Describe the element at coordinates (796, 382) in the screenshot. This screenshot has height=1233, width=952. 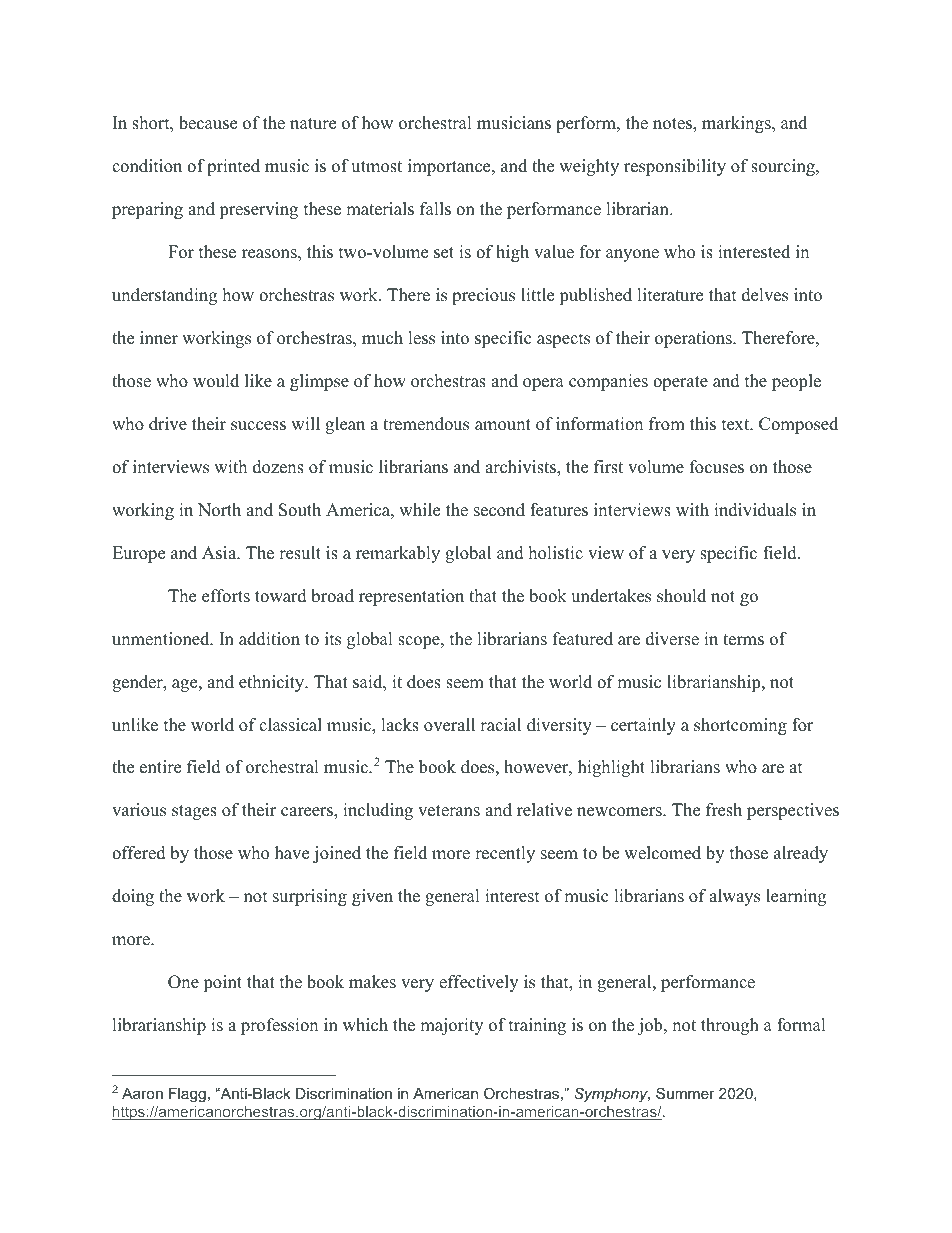
I see `people` at that location.
